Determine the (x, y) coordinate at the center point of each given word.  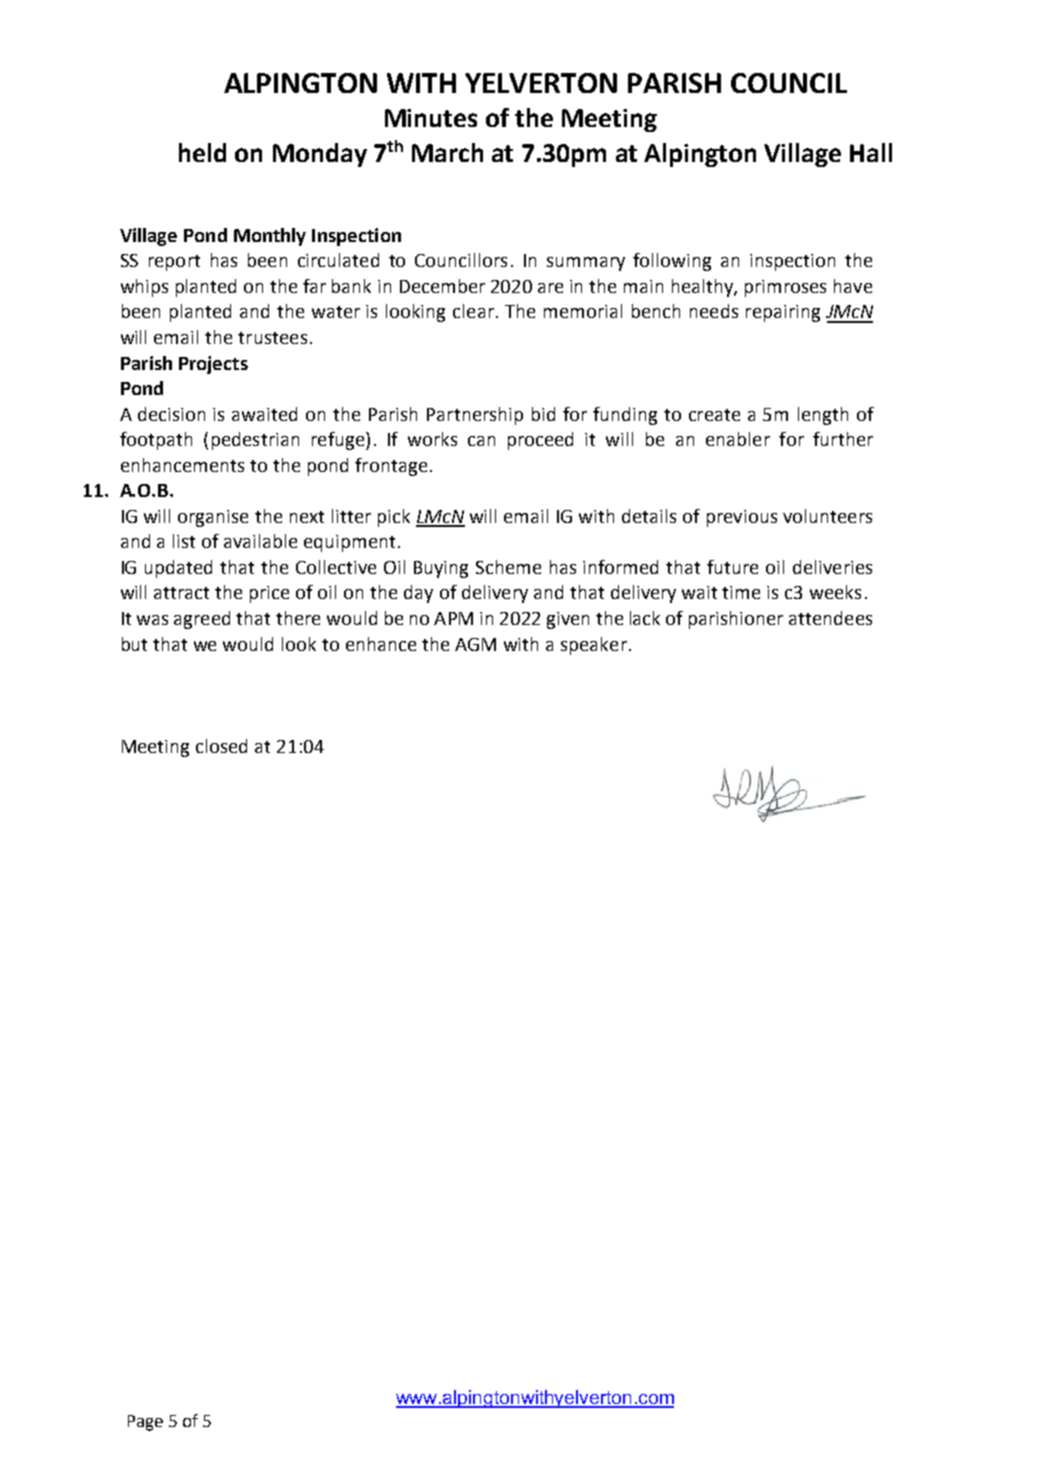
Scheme (508, 567)
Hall (871, 152)
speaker (594, 646)
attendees (830, 618)
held (202, 152)
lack (645, 618)
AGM (475, 644)
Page (145, 1423)
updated (178, 569)
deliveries (832, 567)
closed (221, 746)
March (447, 152)
